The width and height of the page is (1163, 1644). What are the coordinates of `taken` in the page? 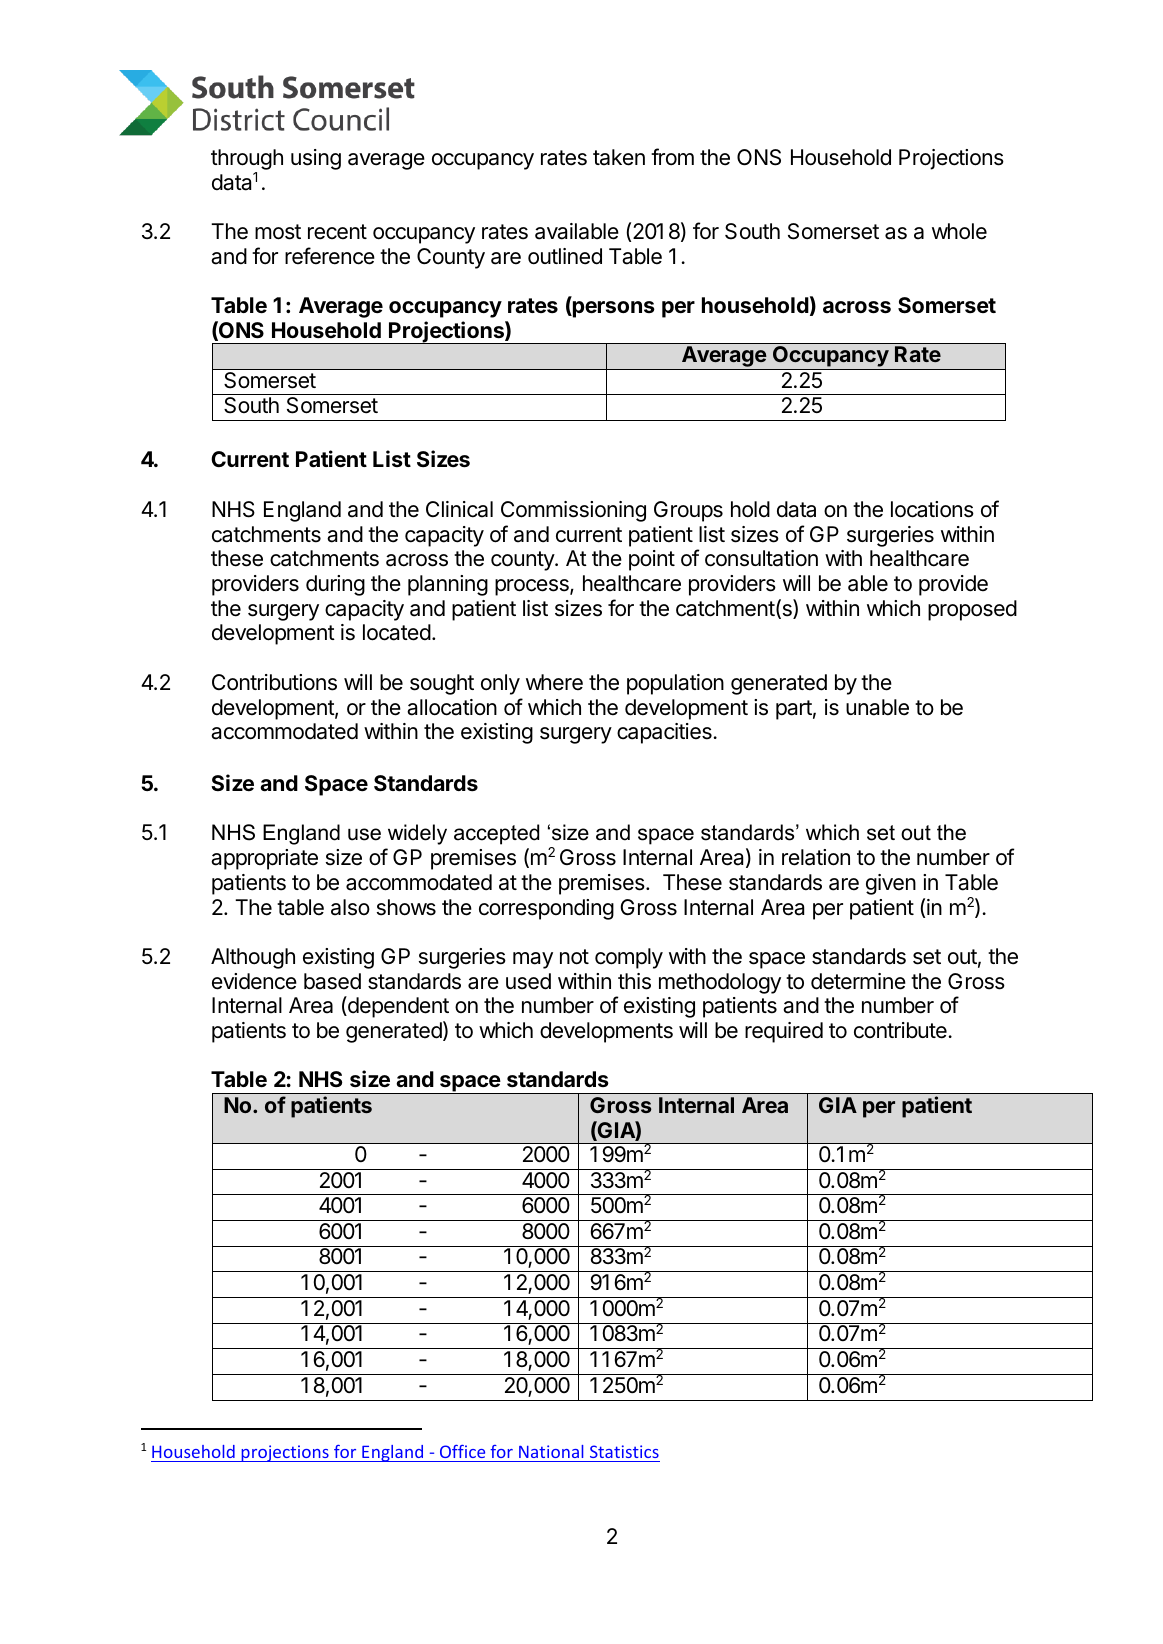 It's located at (619, 157).
